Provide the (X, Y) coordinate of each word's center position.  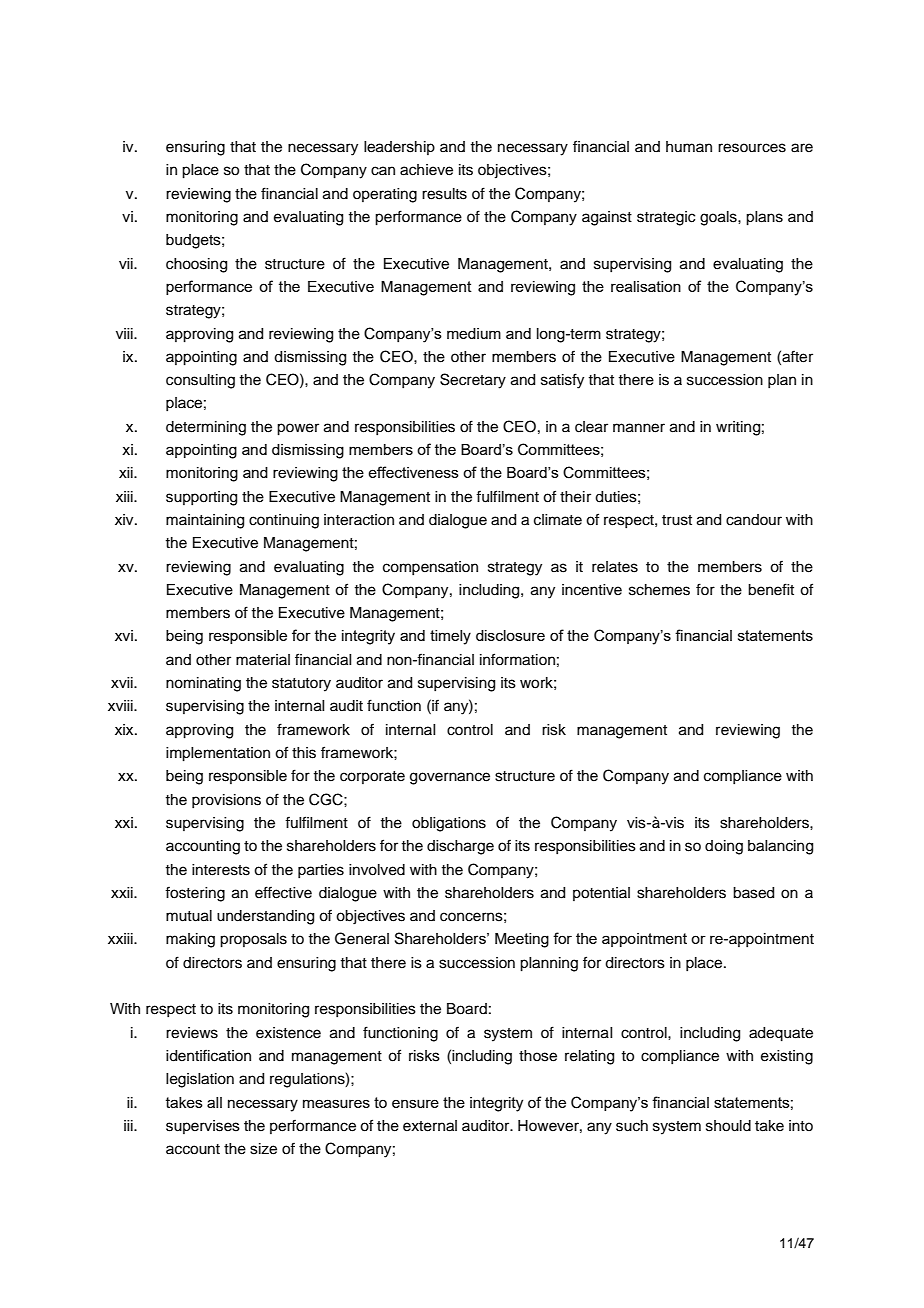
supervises (203, 1127)
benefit (771, 589)
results (444, 194)
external (430, 1126)
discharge (460, 847)
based (753, 893)
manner (639, 428)
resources (752, 148)
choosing (196, 265)
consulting (200, 381)
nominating (203, 684)
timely (450, 637)
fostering (195, 894)
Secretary (473, 381)
